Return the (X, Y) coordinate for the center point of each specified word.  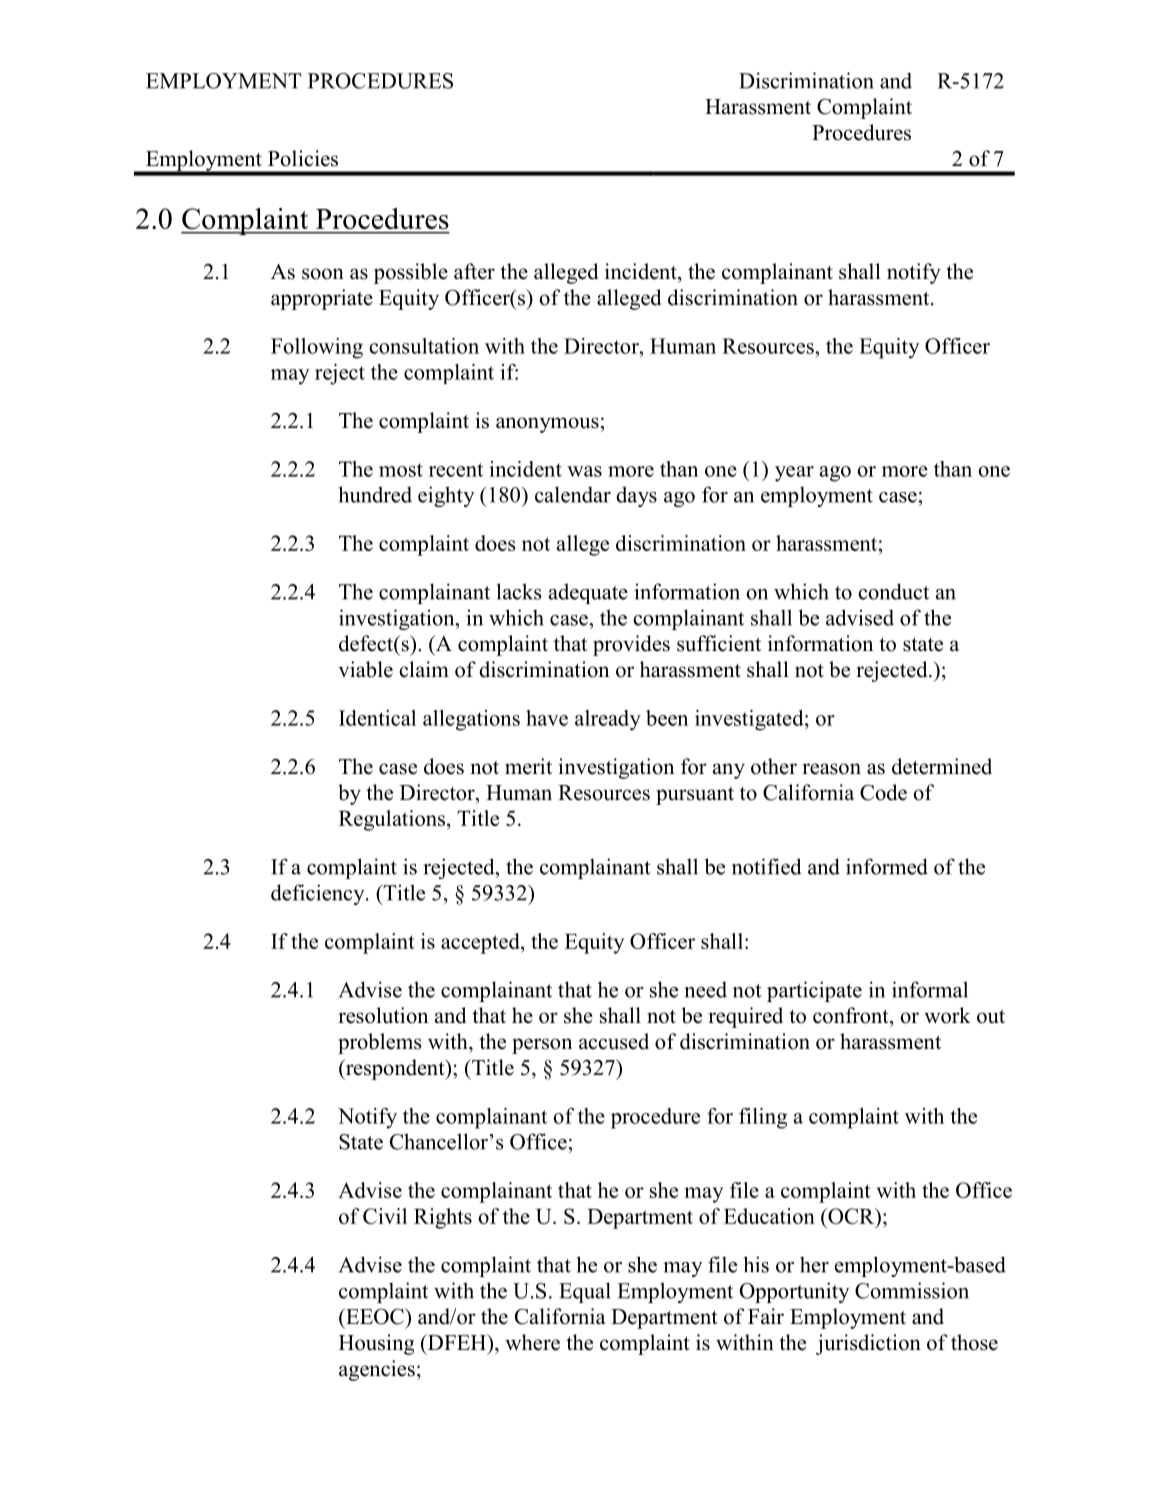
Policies (303, 158)
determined (942, 766)
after (474, 271)
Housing (376, 1344)
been (667, 718)
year (794, 474)
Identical (377, 718)
